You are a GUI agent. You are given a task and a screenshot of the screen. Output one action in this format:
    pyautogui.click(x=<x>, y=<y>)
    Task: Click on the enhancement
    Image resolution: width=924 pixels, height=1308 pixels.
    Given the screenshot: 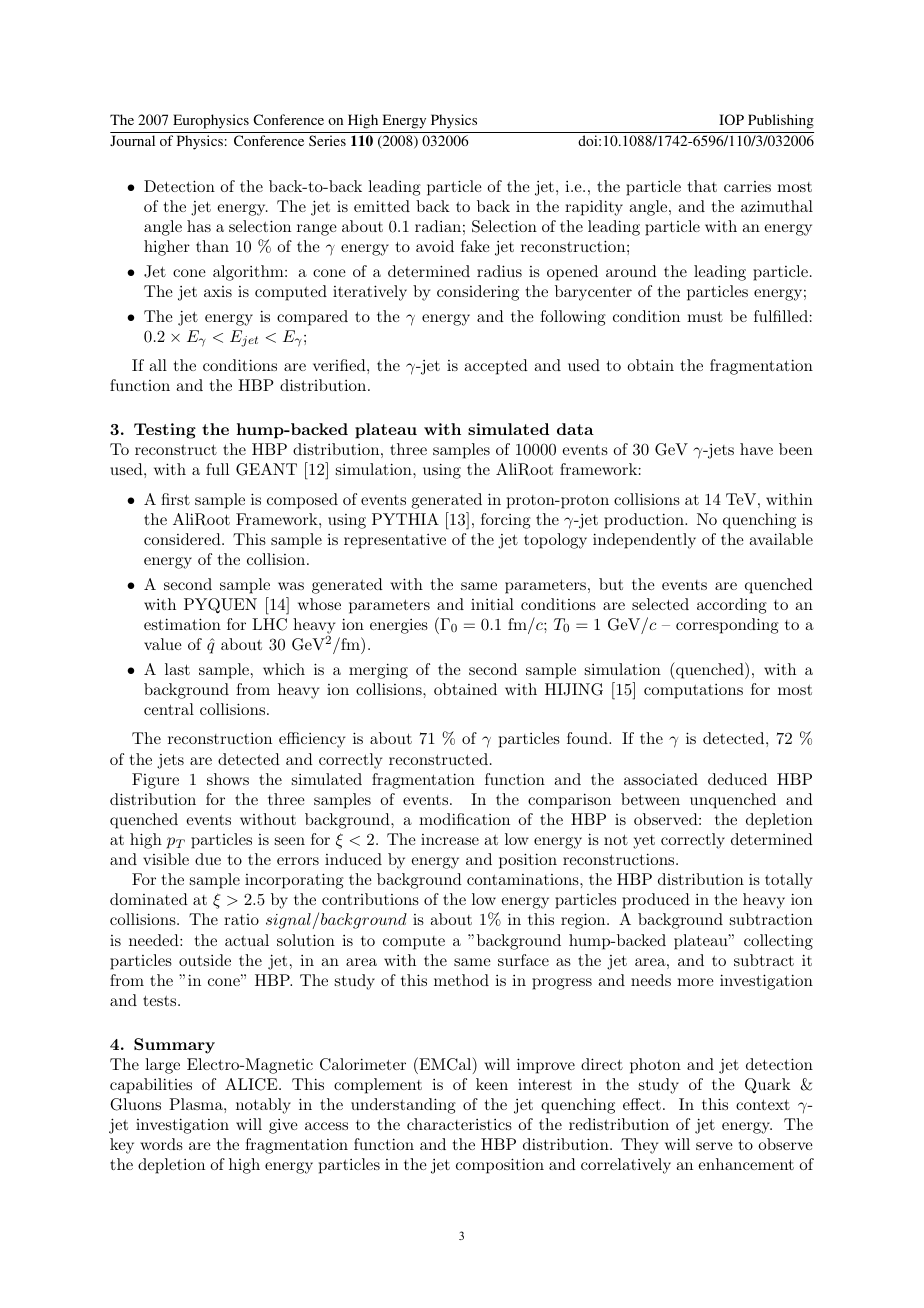 What is the action you would take?
    pyautogui.click(x=746, y=1164)
